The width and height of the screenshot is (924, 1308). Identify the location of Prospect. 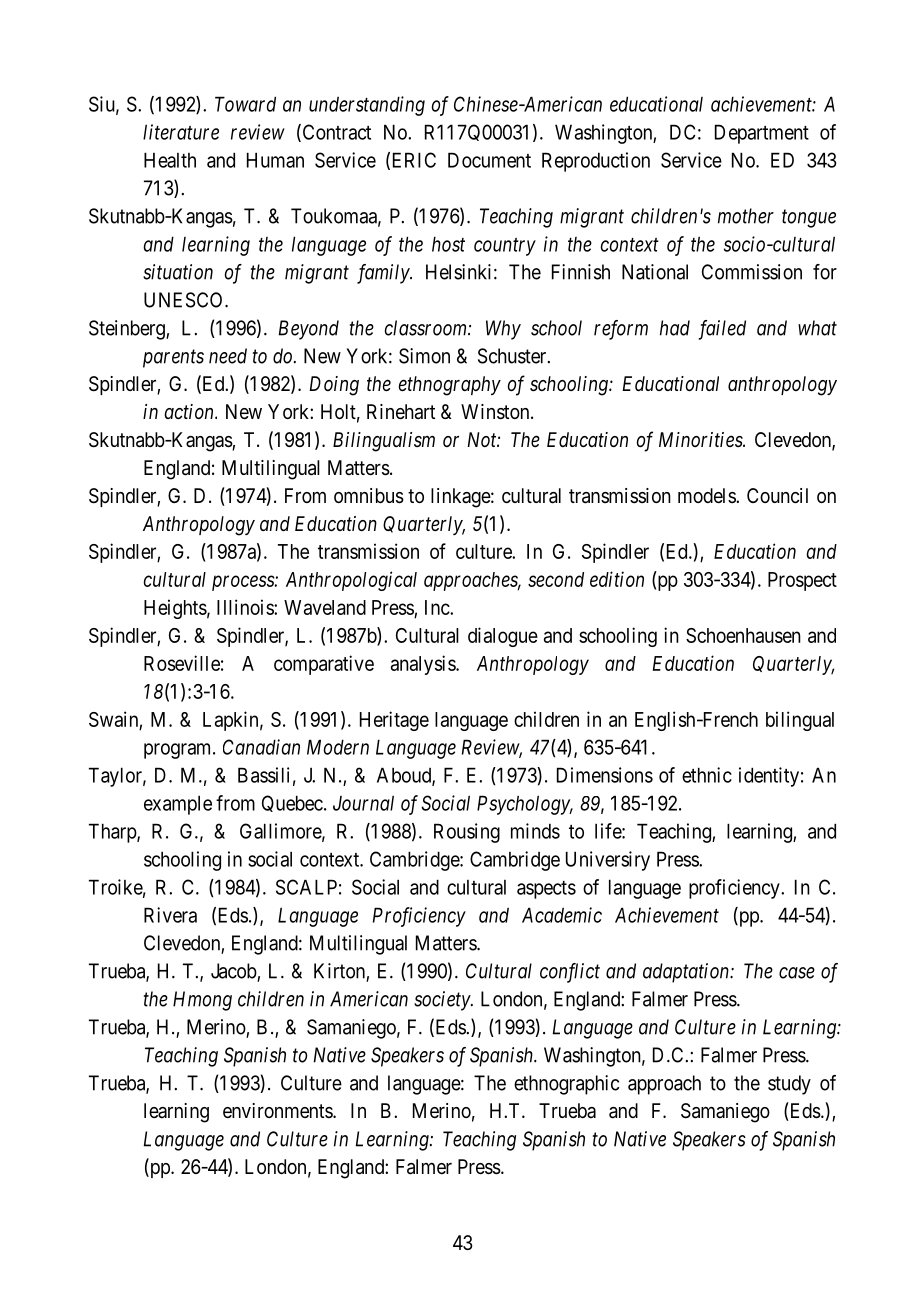
(802, 581).
